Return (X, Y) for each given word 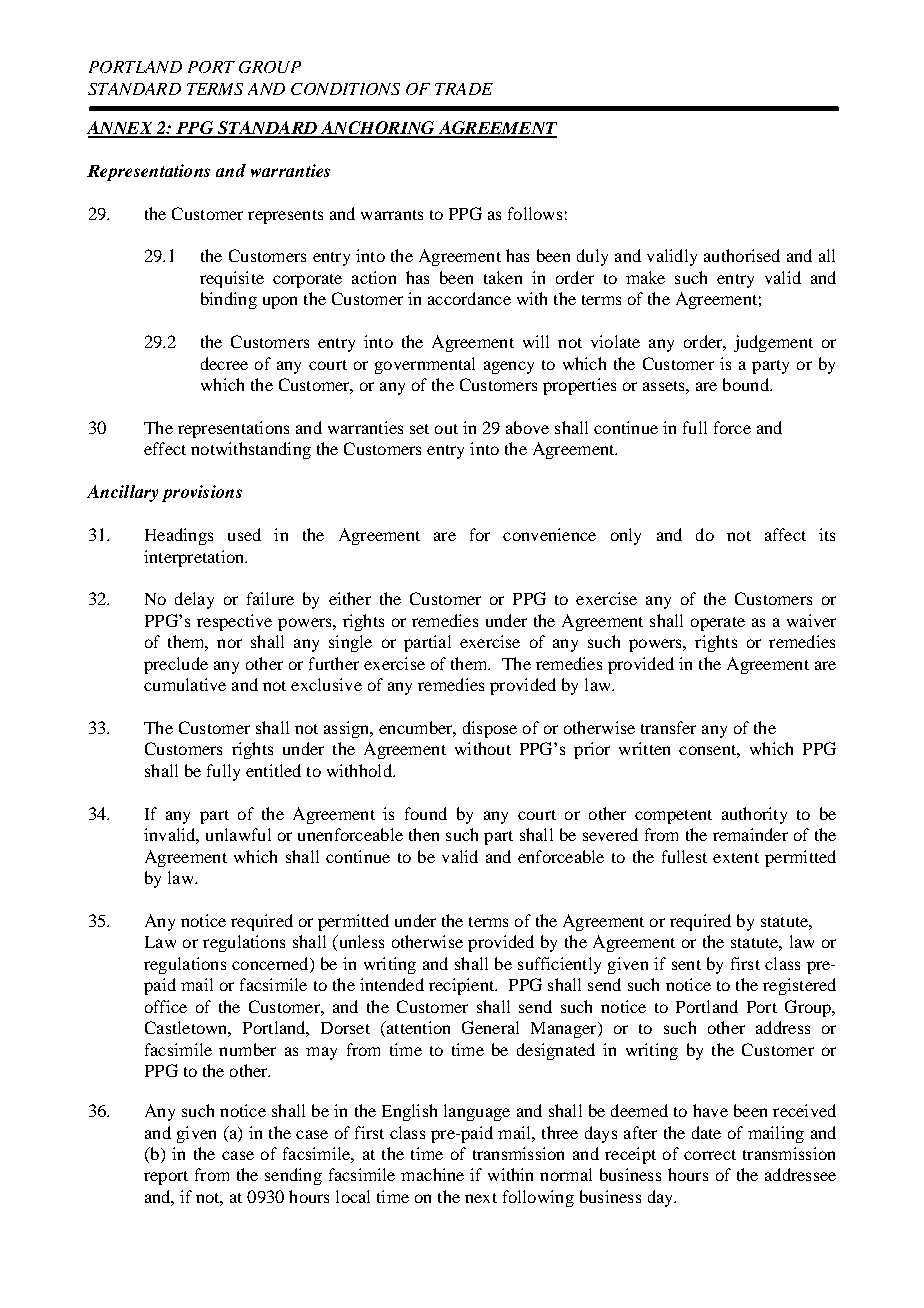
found (426, 813)
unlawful (238, 834)
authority (754, 815)
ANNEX (121, 129)
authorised (742, 255)
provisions (202, 493)
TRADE (464, 89)
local (353, 1196)
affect (785, 534)
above (527, 427)
